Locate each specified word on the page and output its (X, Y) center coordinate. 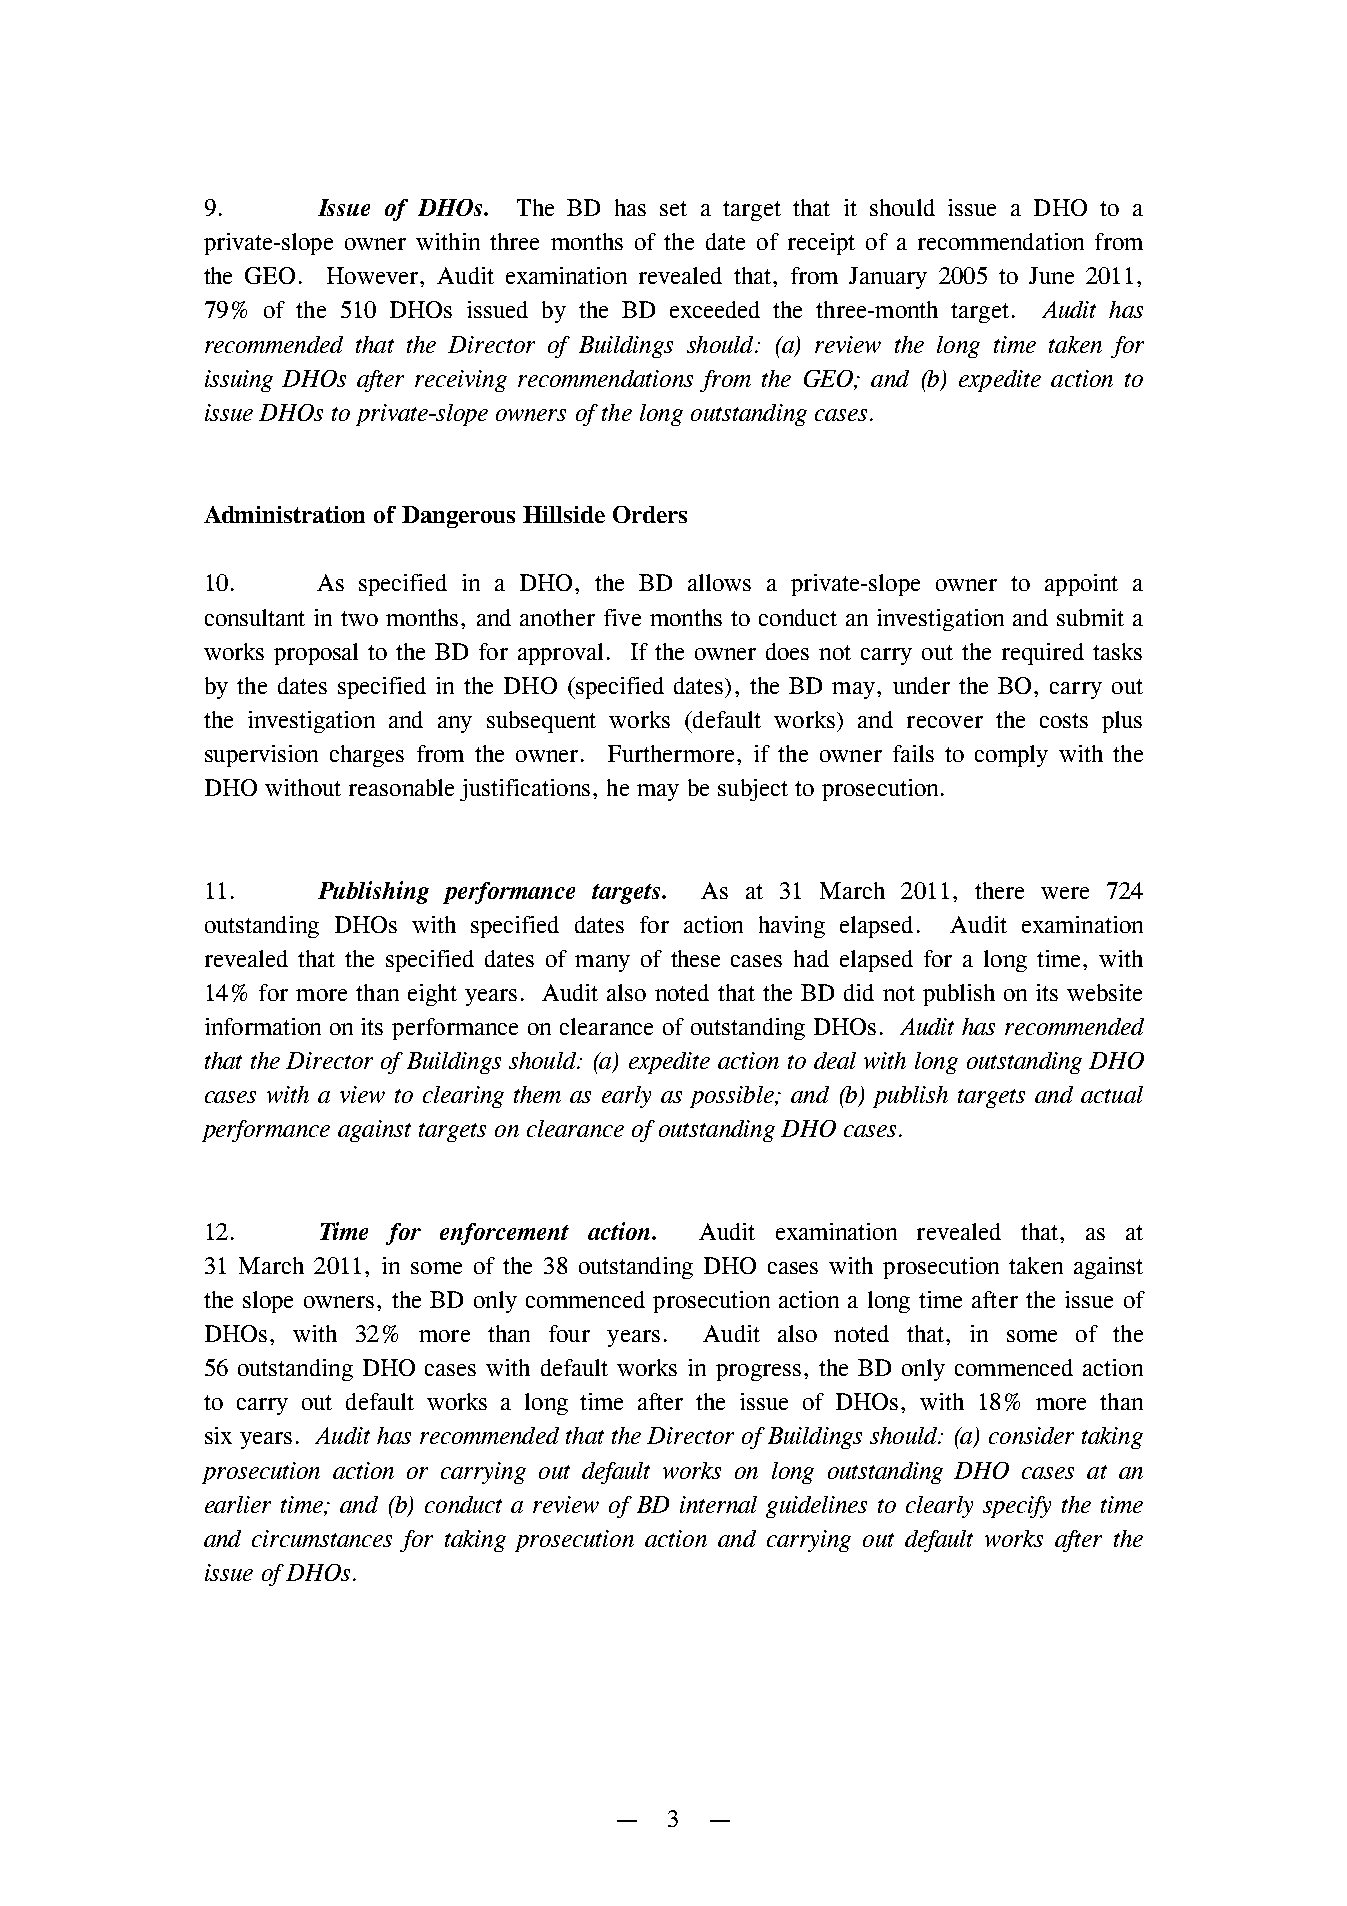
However (372, 275)
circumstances (322, 1538)
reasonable (401, 787)
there (999, 890)
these (695, 958)
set (673, 208)
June (1051, 275)
